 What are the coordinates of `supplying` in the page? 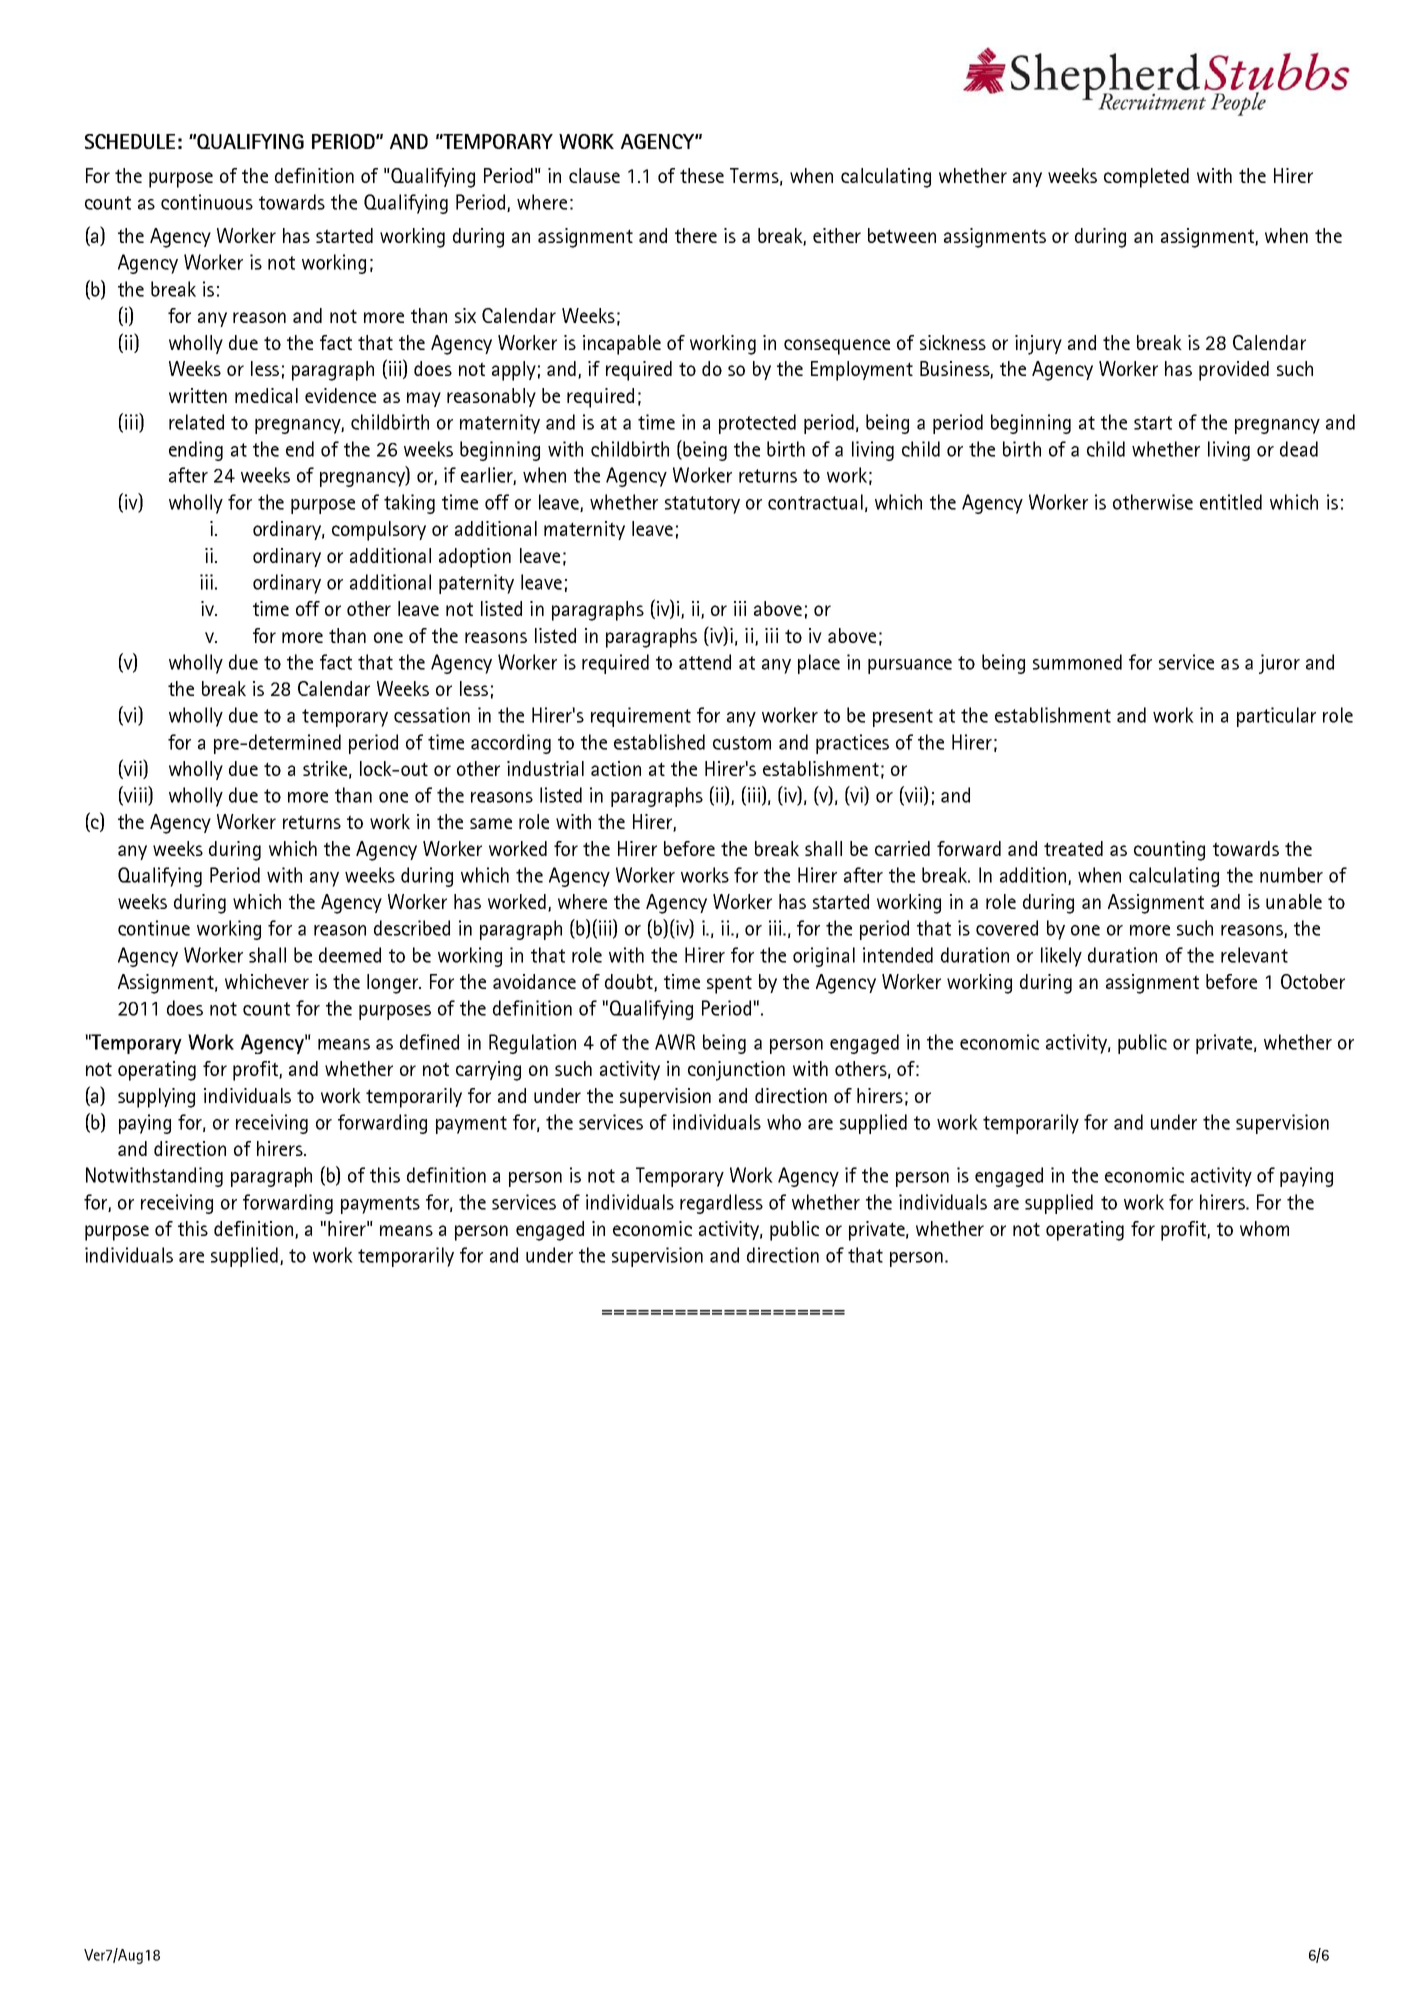 It's located at (156, 1098).
